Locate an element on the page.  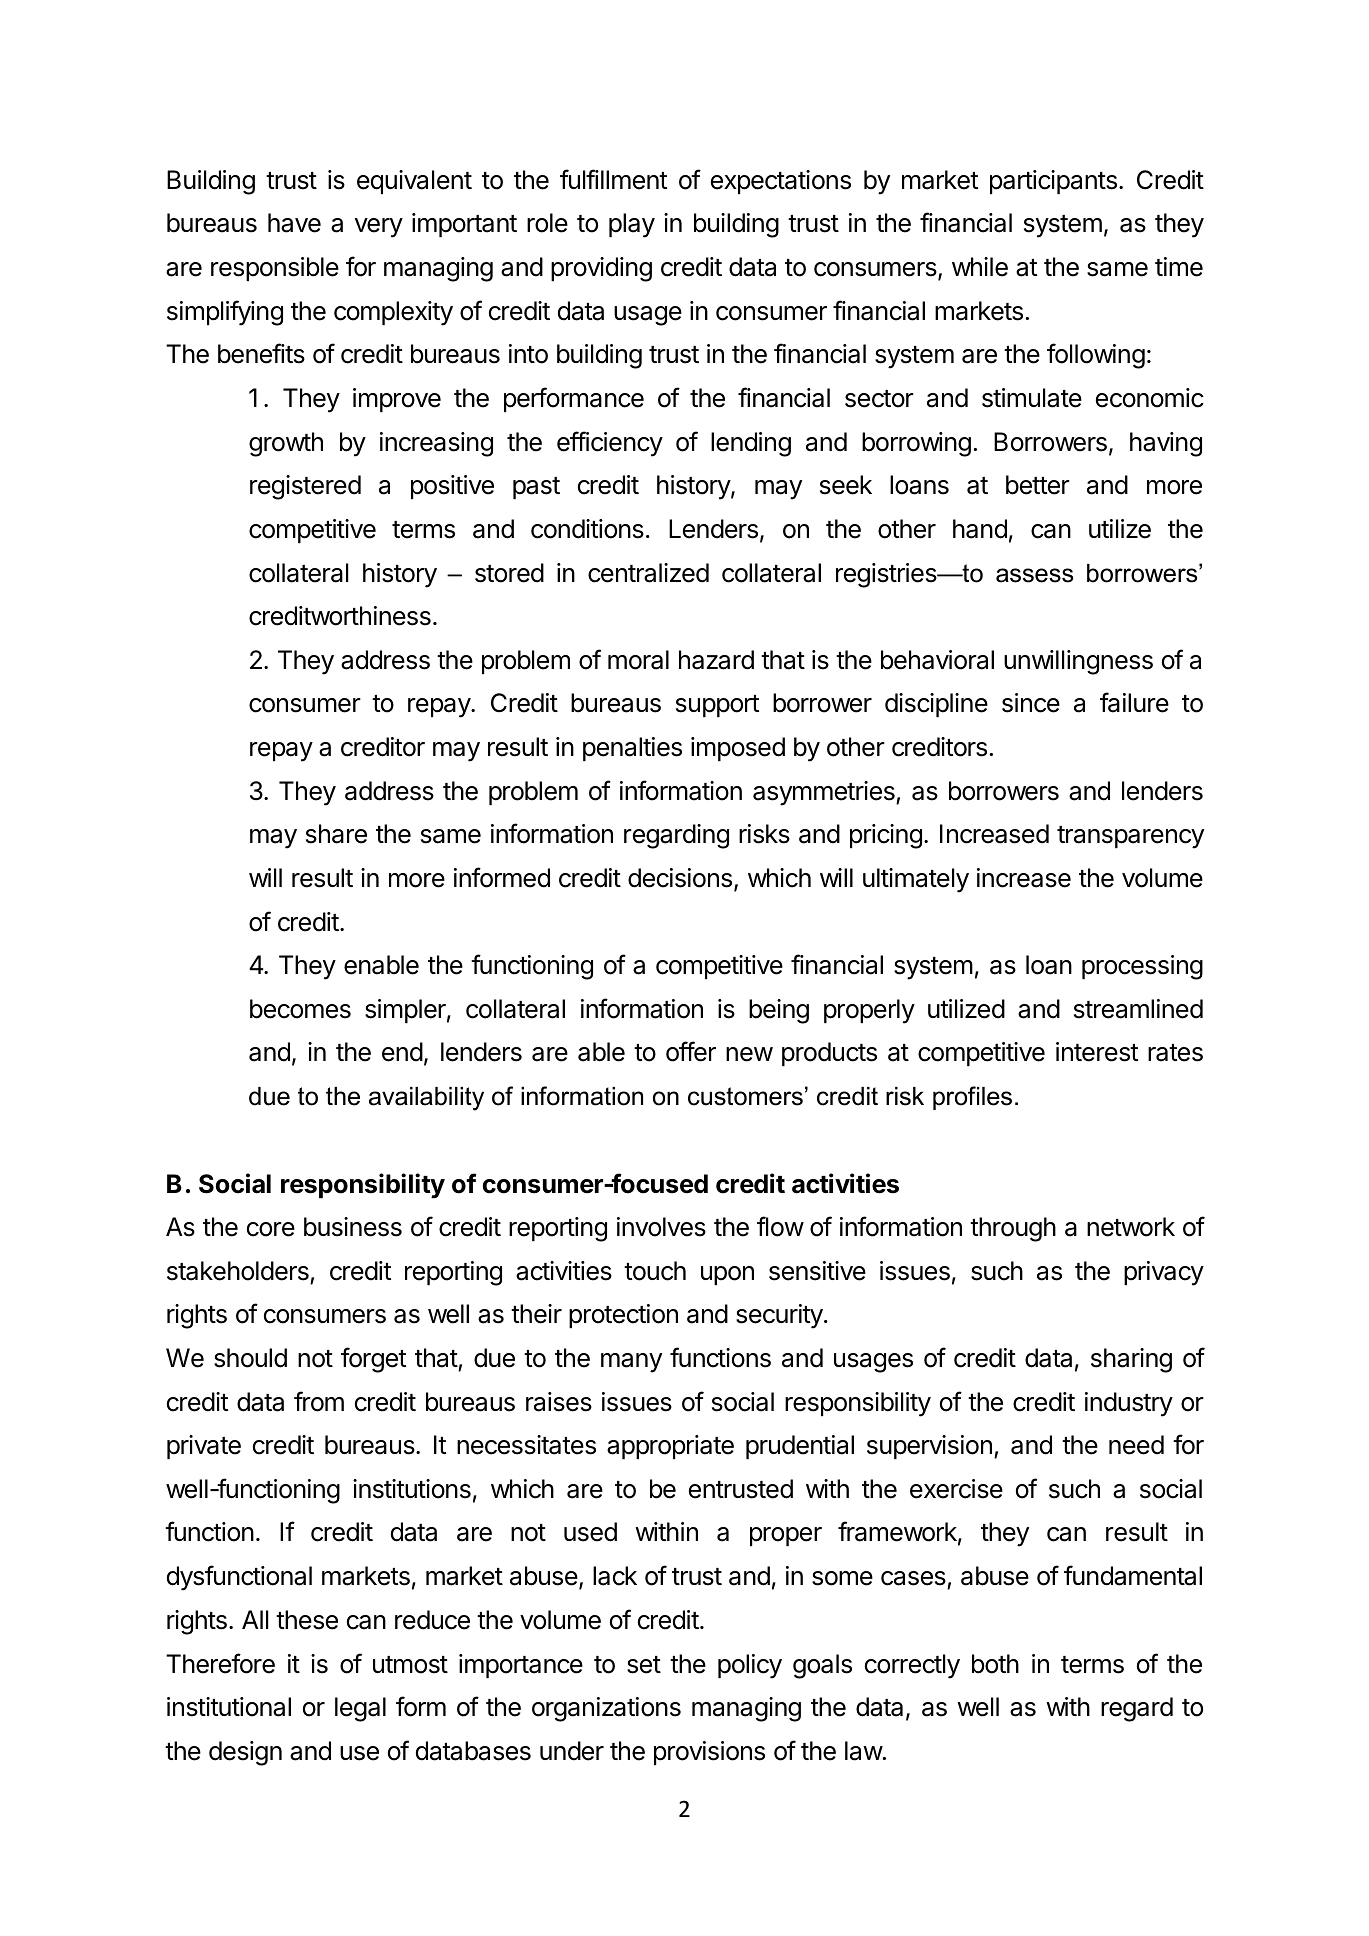
have is located at coordinates (294, 223).
